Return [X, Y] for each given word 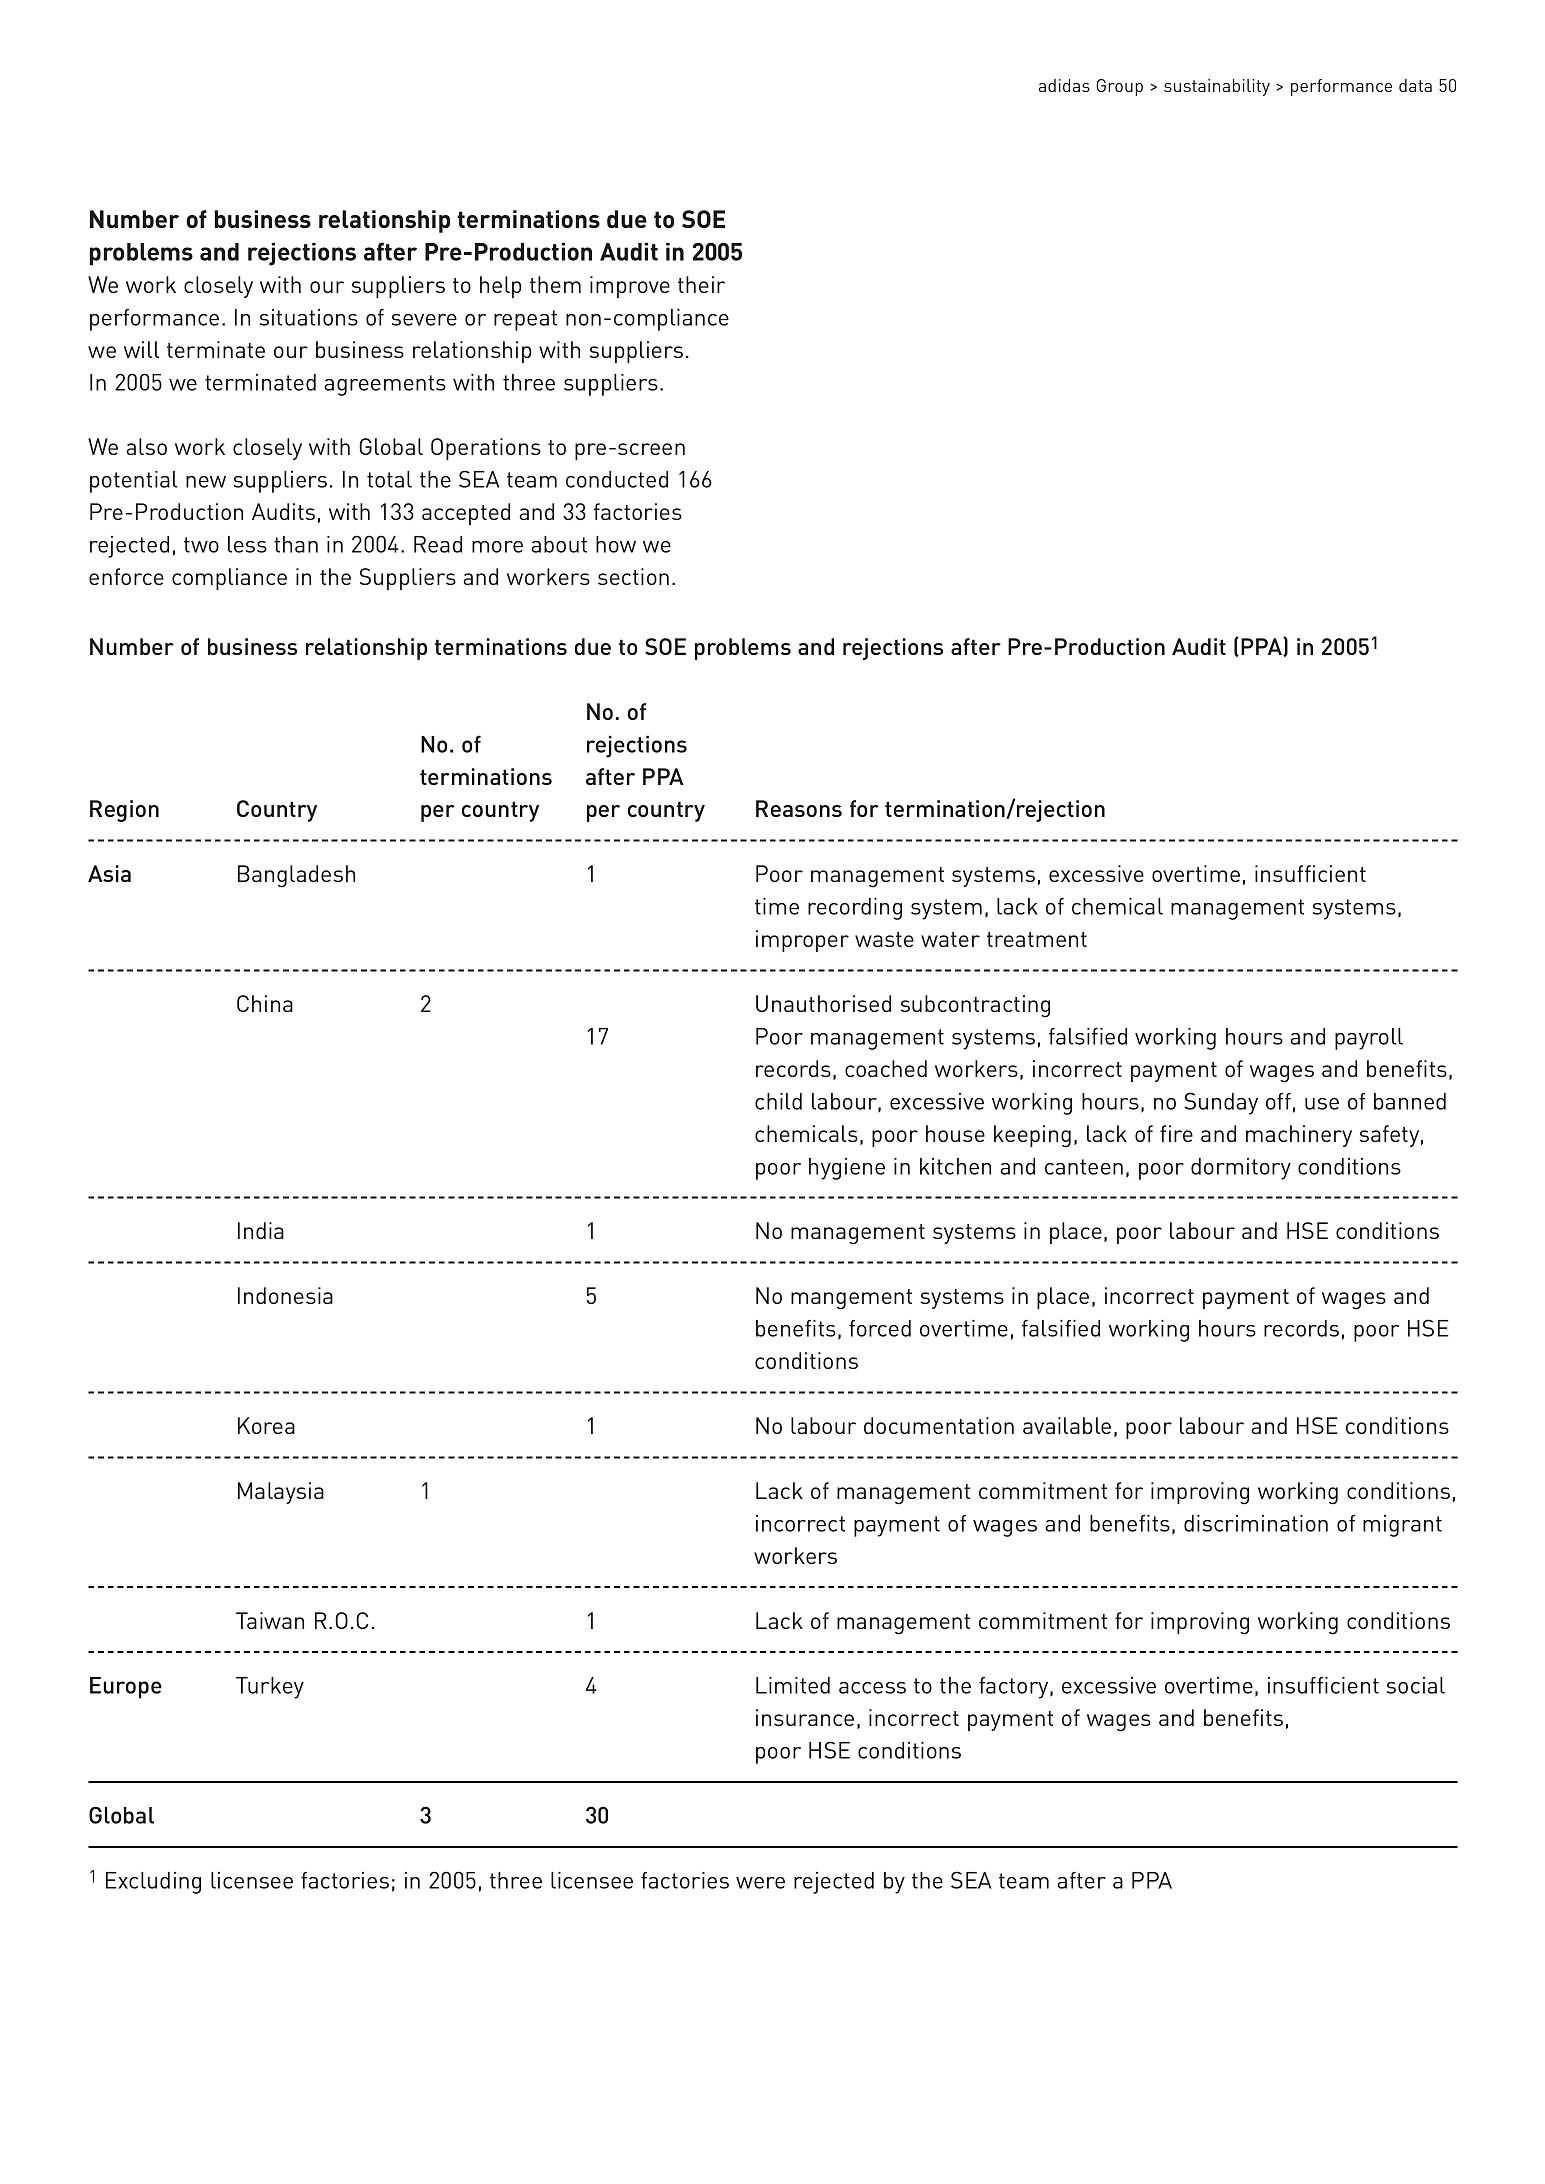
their [701, 284]
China [265, 1003]
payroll [1369, 1039]
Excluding [153, 1883]
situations [309, 317]
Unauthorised [823, 1003]
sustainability [1217, 87]
